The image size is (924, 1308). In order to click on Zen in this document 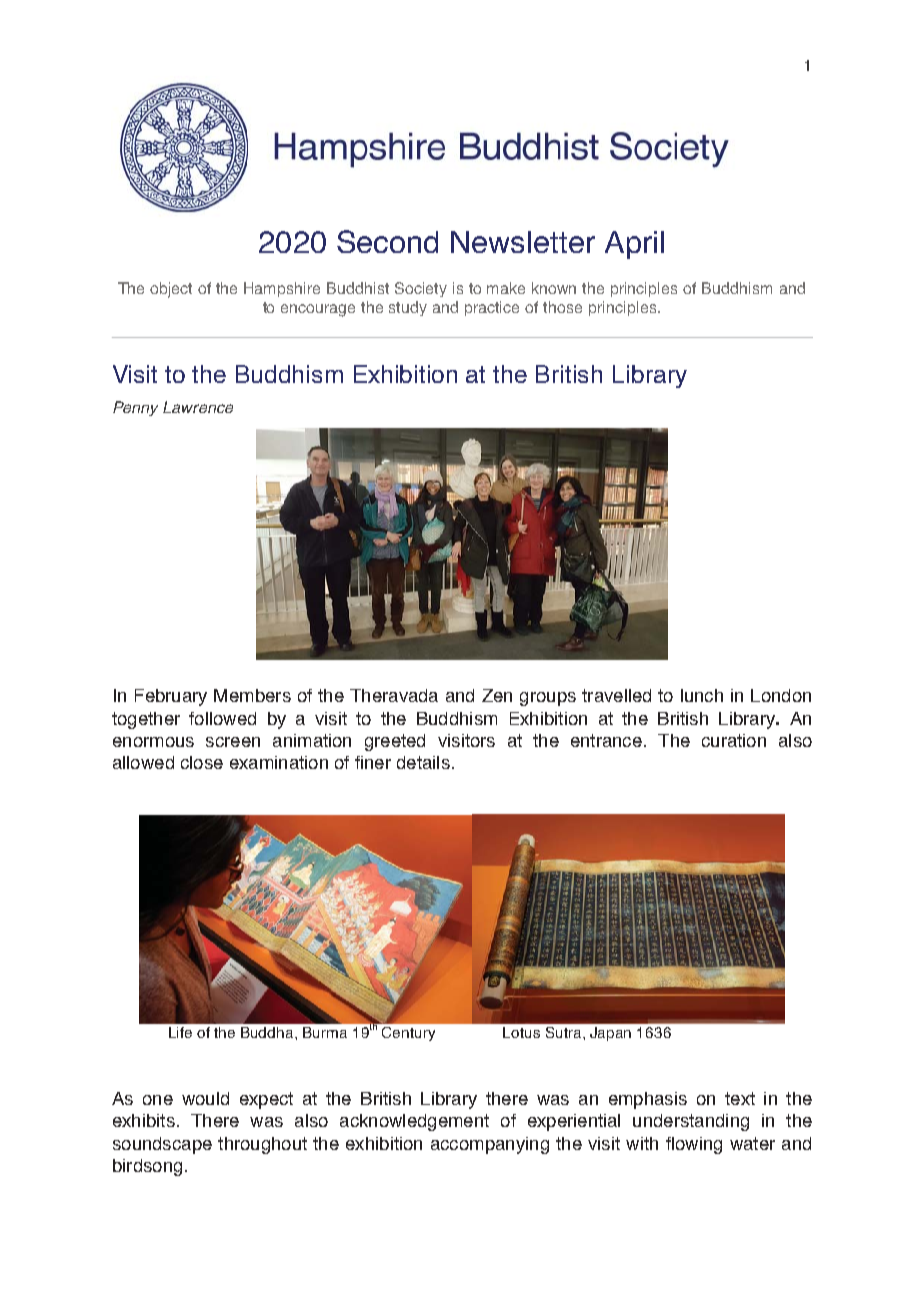, I will do `click(497, 695)`.
